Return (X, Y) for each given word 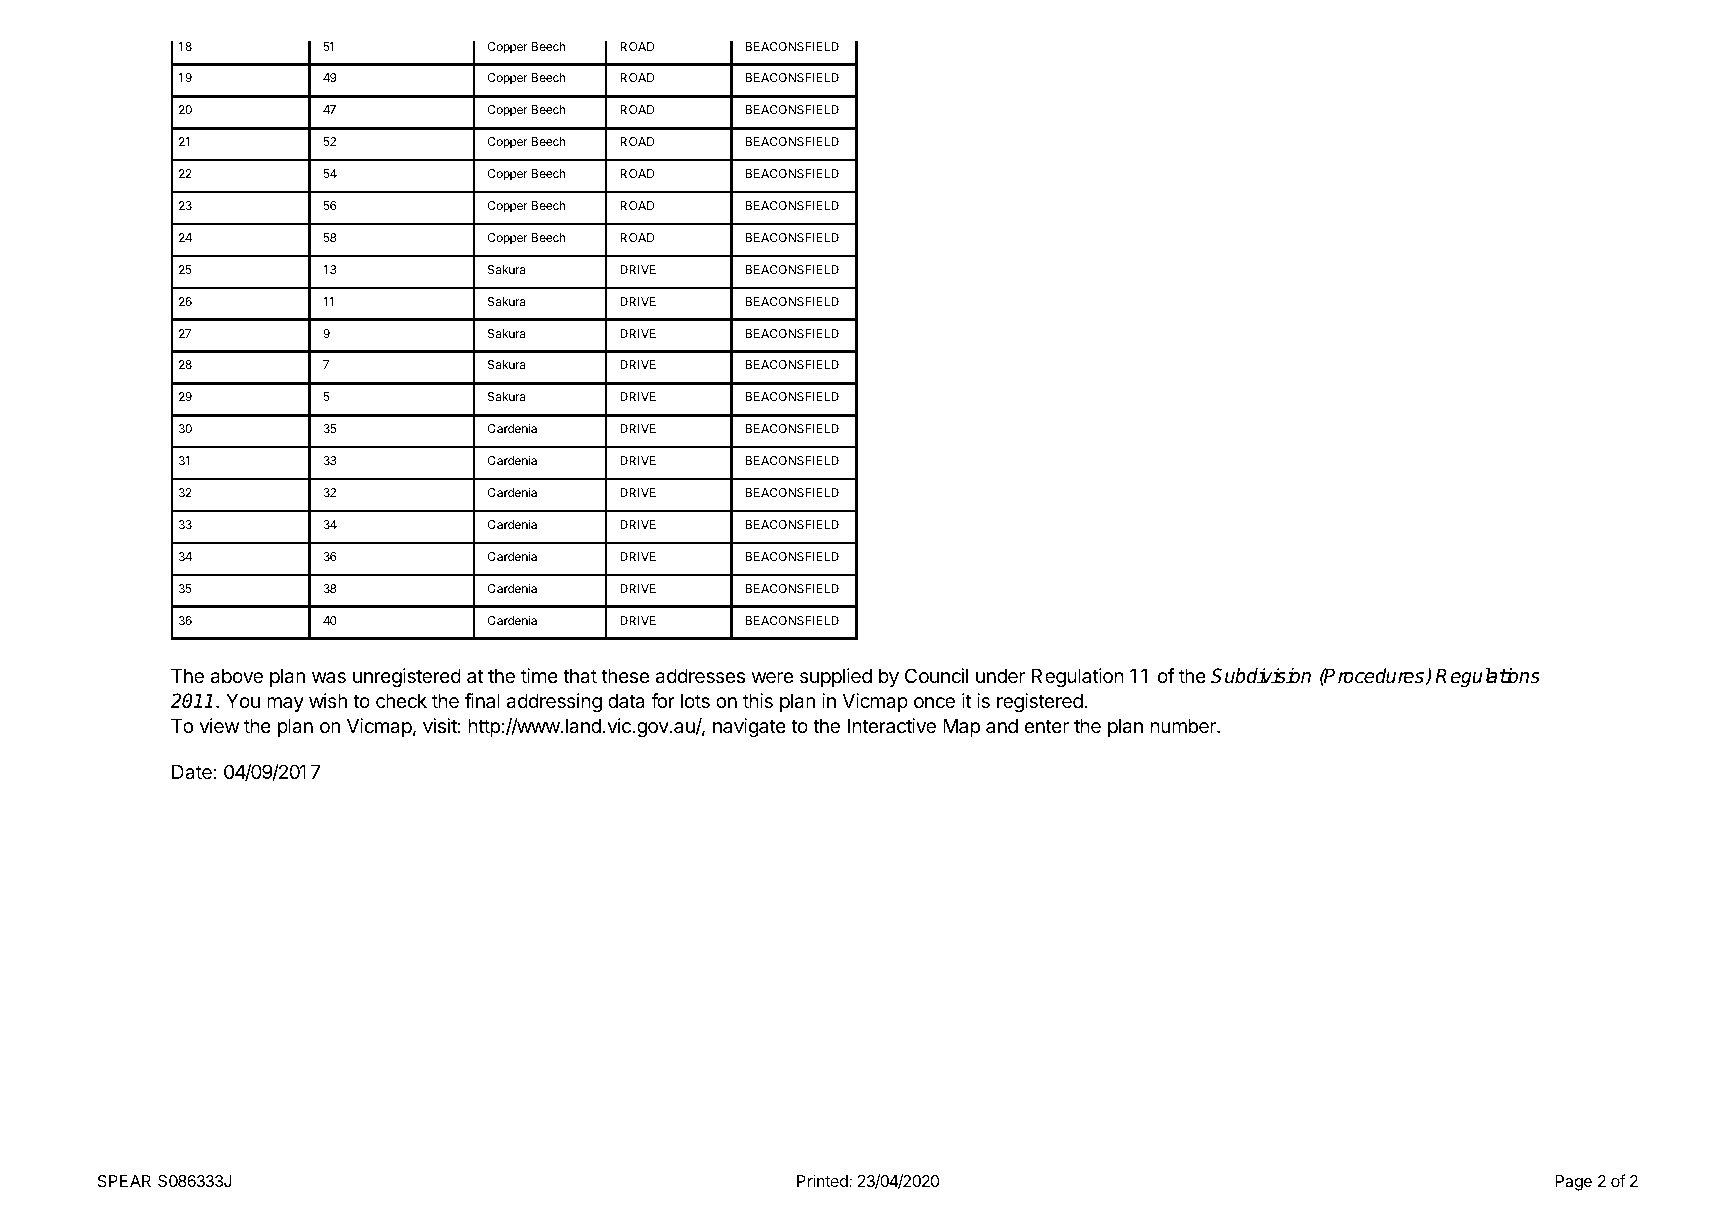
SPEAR (124, 1181)
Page (1573, 1183)
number (1184, 726)
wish (328, 700)
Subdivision (1261, 676)
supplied (836, 677)
